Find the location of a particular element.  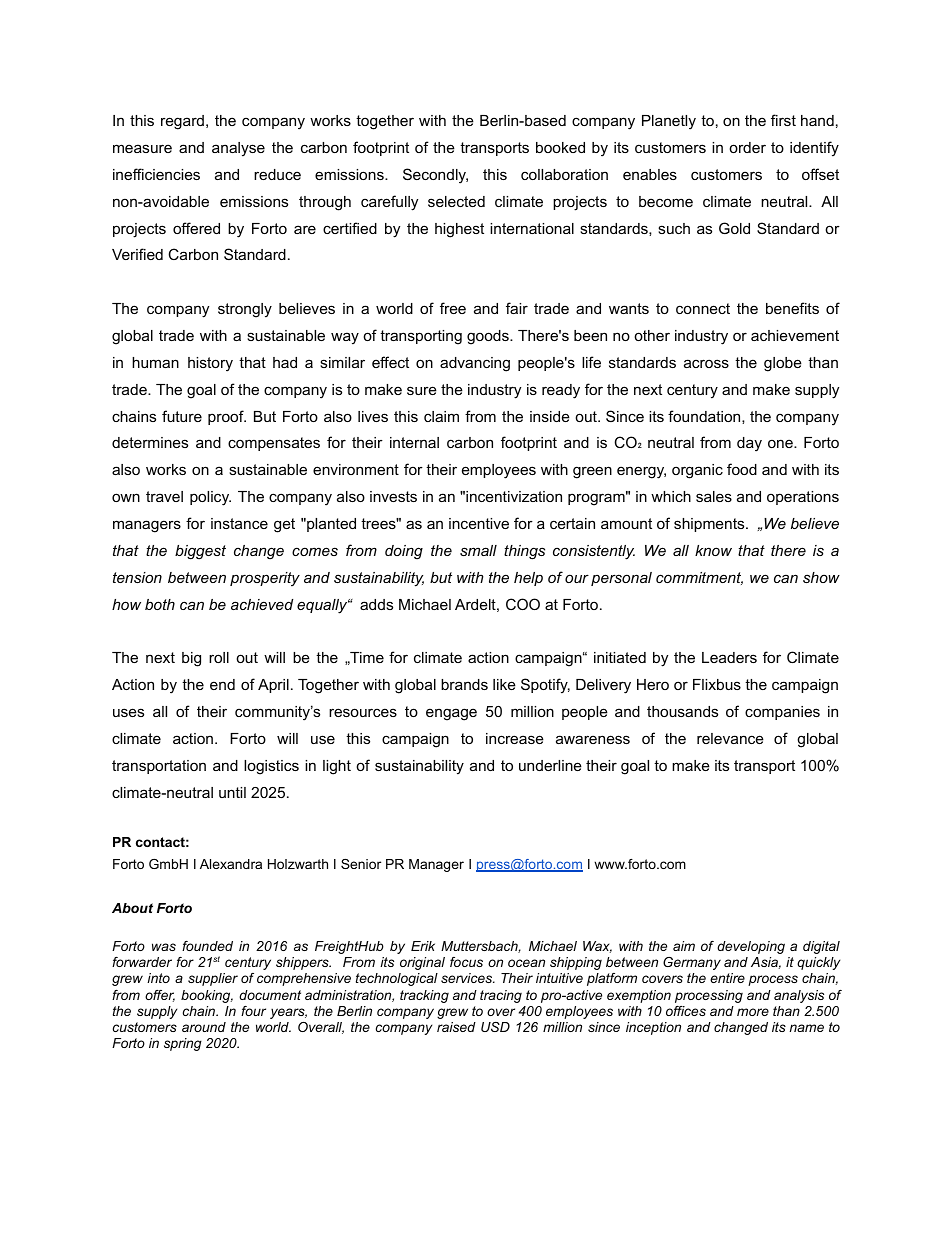

day is located at coordinates (749, 444).
